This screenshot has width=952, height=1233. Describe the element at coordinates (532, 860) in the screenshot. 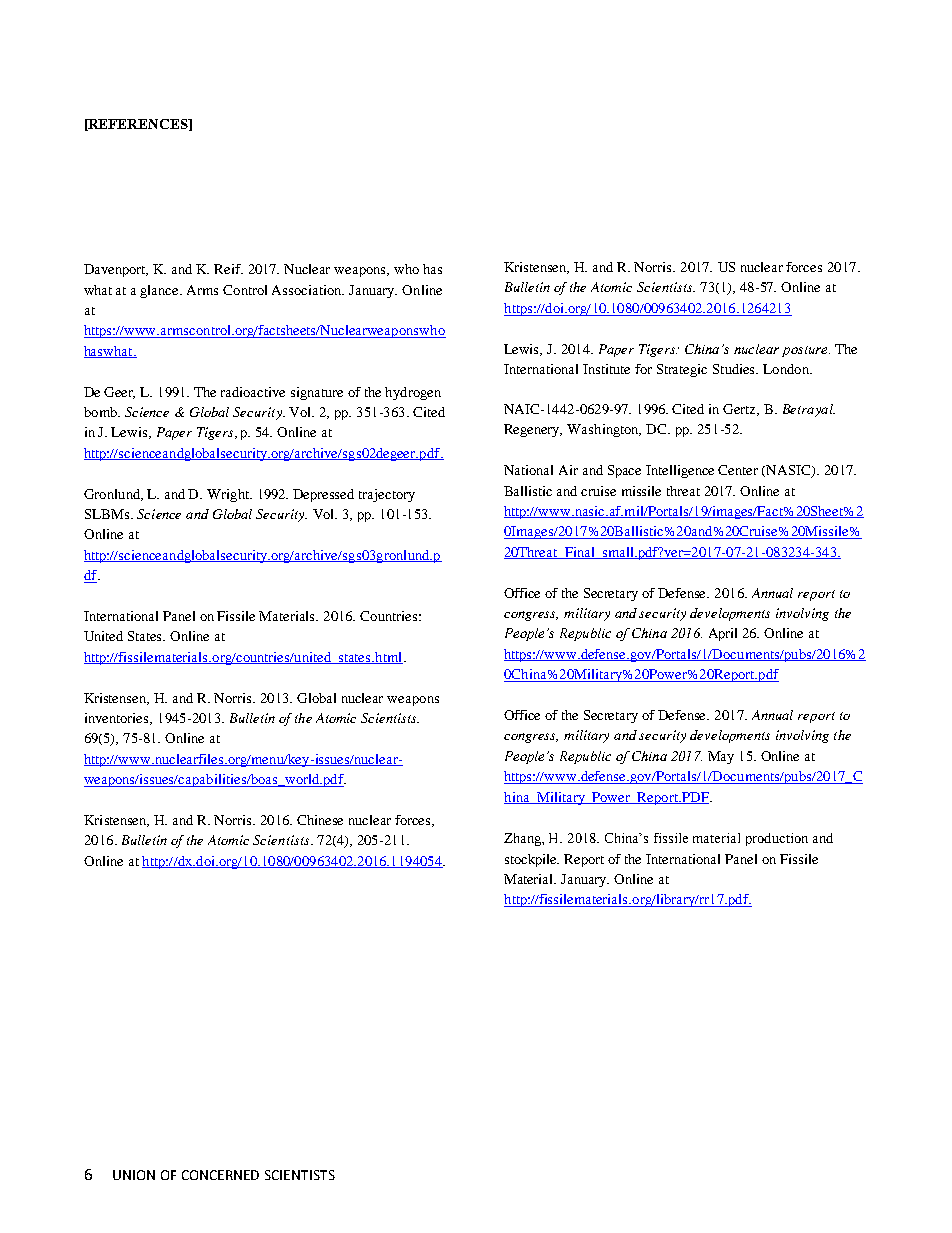

I see `stockpile` at that location.
